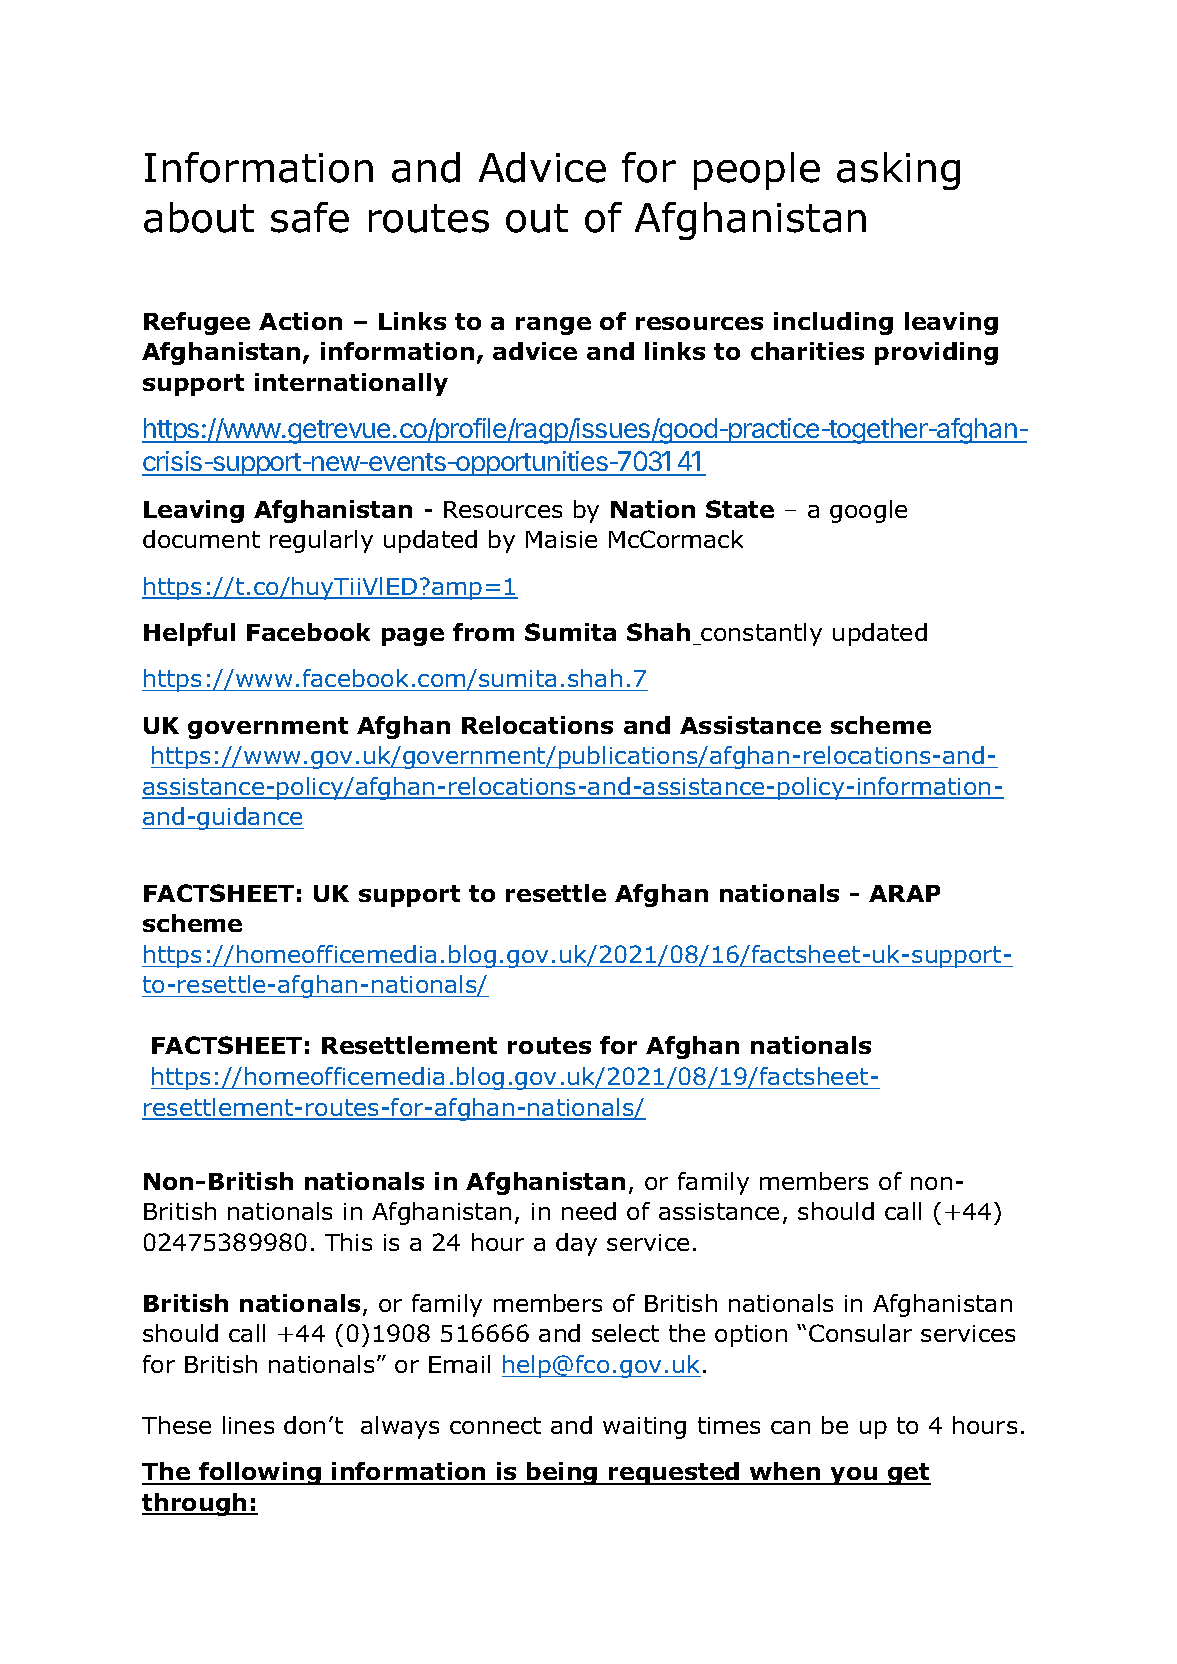  I want to click on being, so click(562, 1473).
